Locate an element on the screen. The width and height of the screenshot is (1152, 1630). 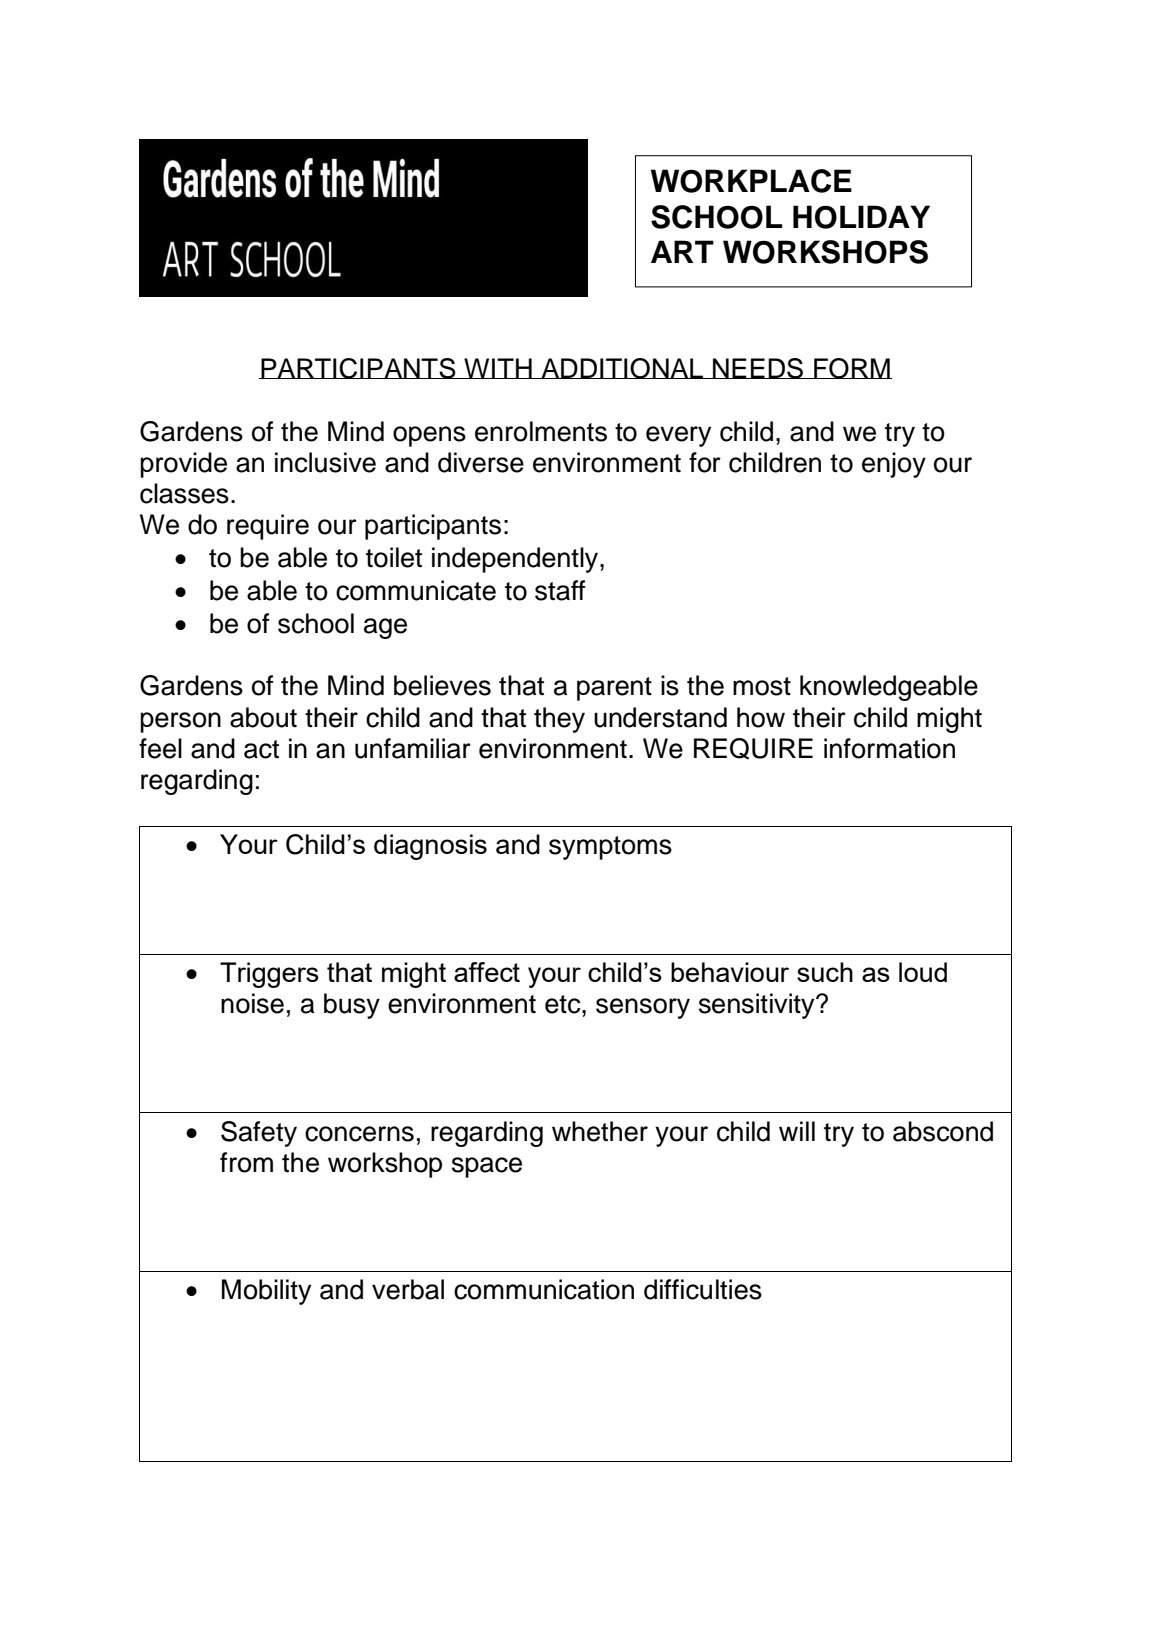
Mobility is located at coordinates (266, 1292).
